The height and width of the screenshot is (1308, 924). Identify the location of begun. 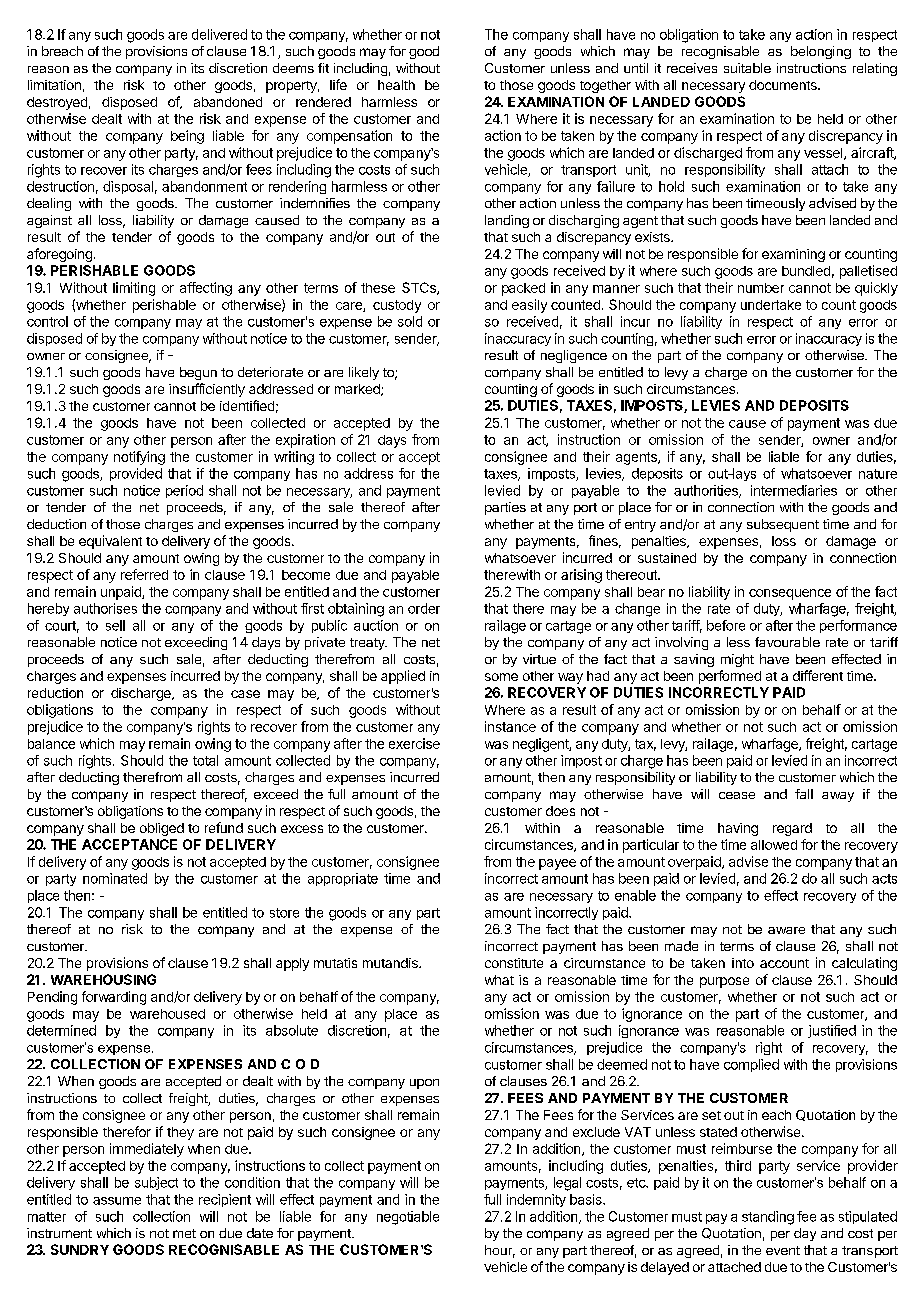
(198, 373).
